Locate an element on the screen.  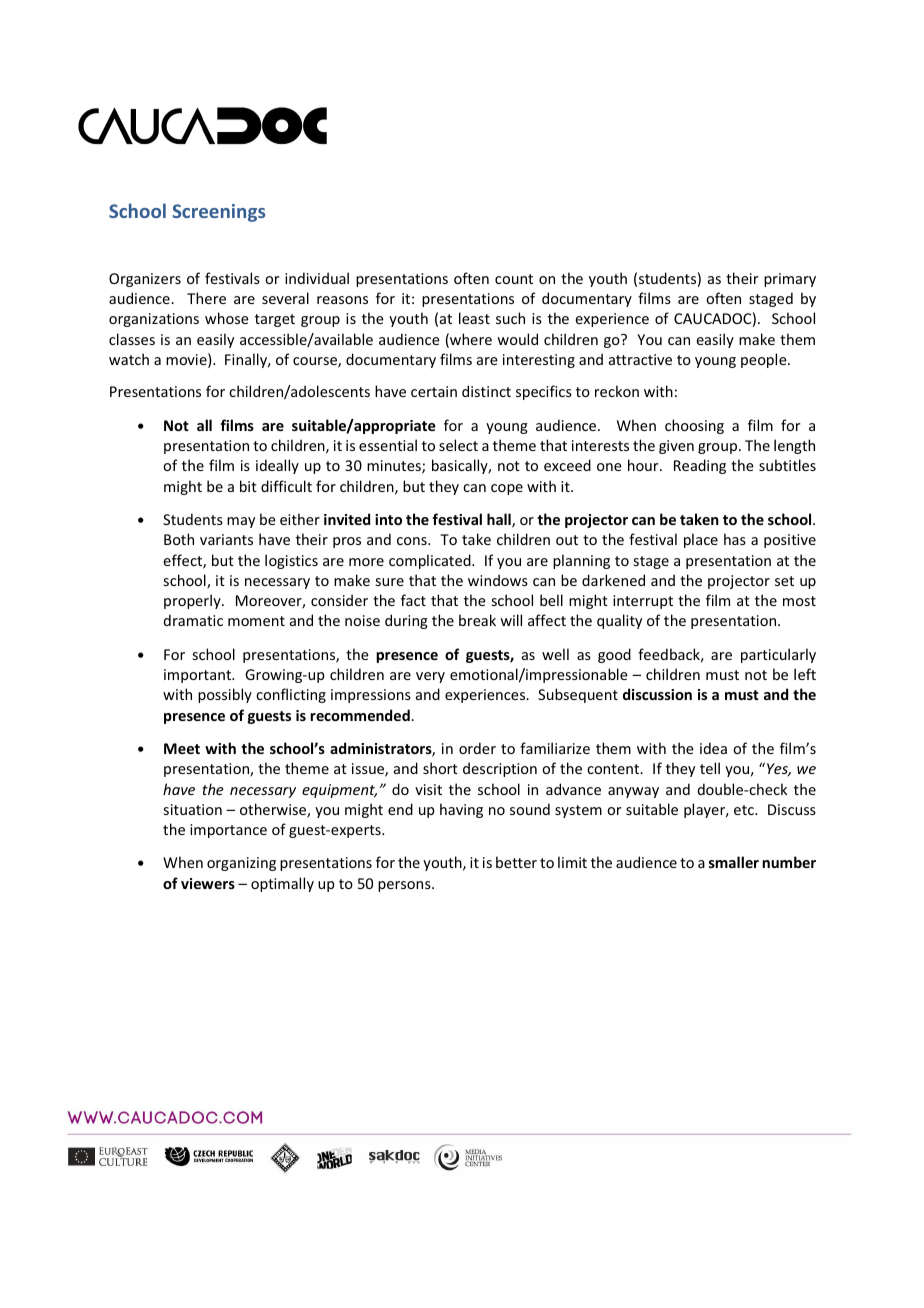
left is located at coordinates (805, 674).
